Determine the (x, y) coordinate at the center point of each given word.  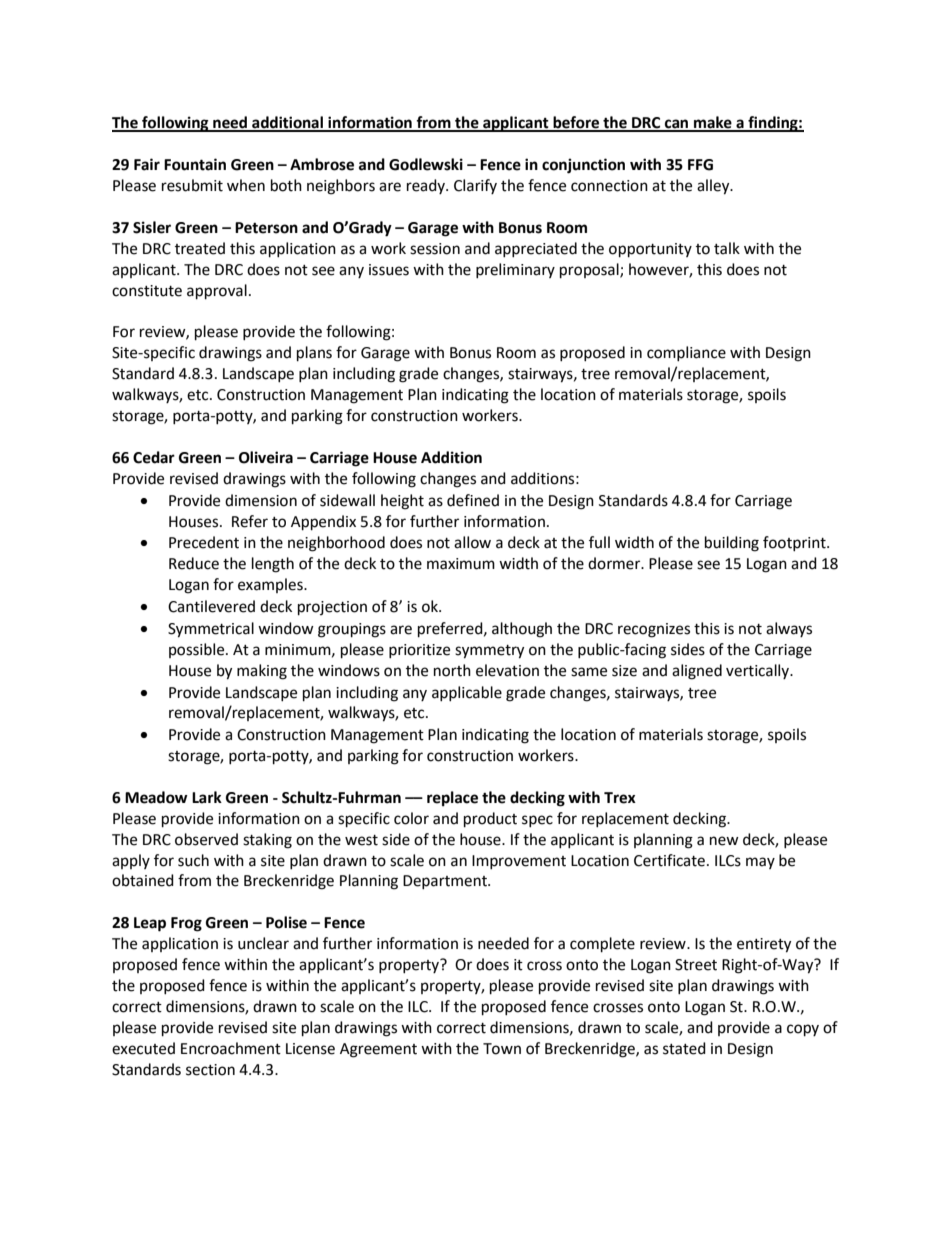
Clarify (475, 186)
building (732, 544)
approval (217, 292)
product (490, 820)
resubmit (192, 185)
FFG (700, 165)
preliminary (515, 270)
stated (684, 1048)
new (724, 841)
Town (502, 1049)
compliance (686, 353)
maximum (461, 564)
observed (206, 839)
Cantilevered (211, 606)
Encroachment (231, 1048)
